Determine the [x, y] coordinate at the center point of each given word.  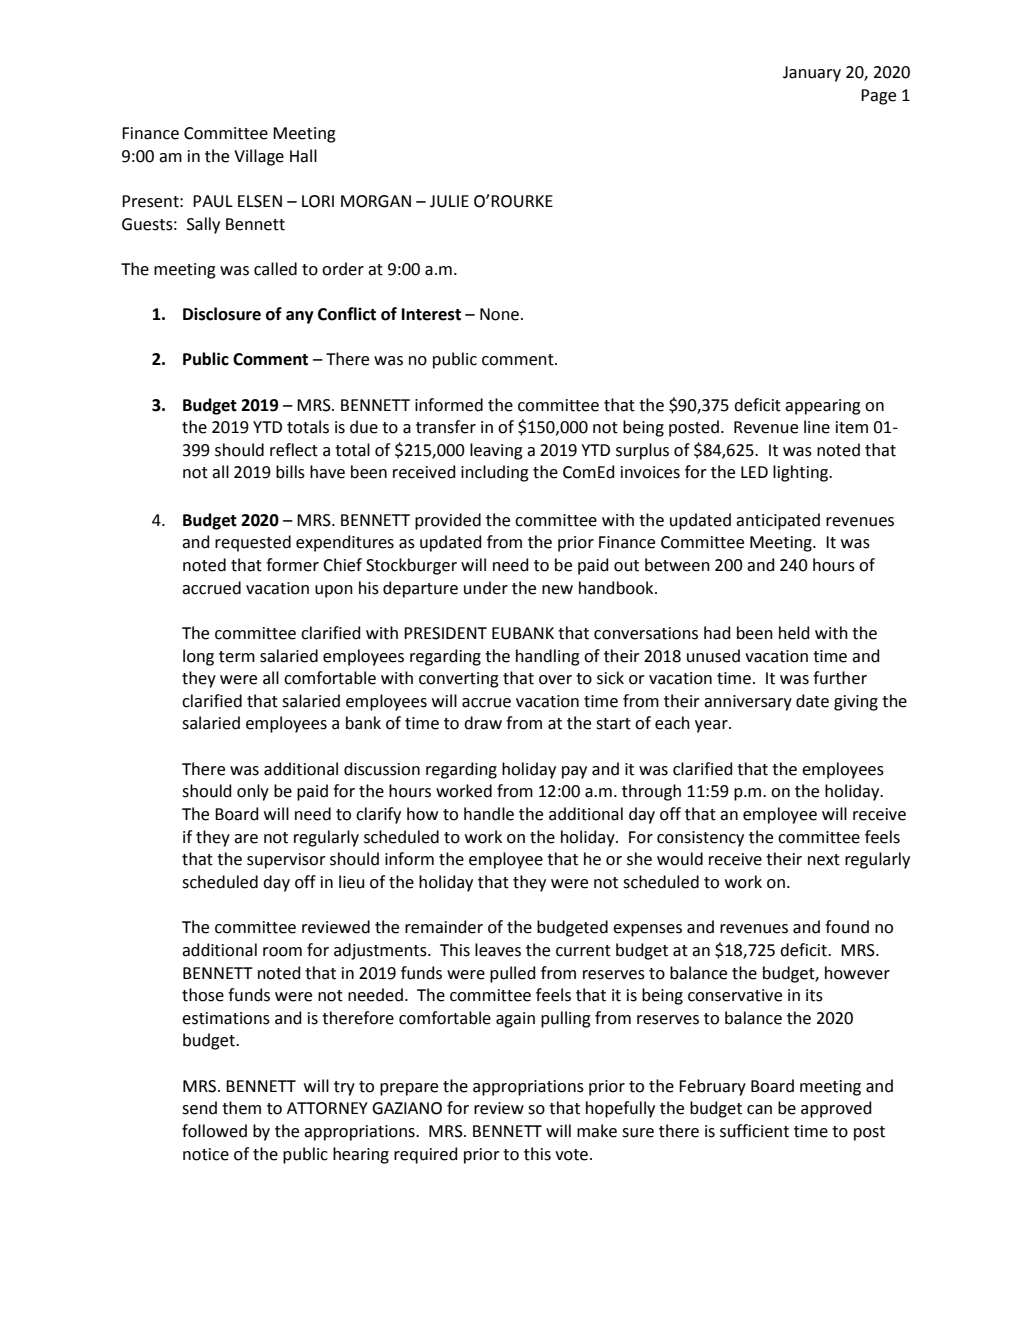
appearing [823, 407]
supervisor [286, 861]
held [794, 633]
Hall [303, 156]
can [759, 1110]
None [499, 314]
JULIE [449, 201]
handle [489, 814]
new [557, 590]
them [241, 1108]
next [824, 860]
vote [571, 1155]
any [300, 317]
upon [334, 591]
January [812, 74]
